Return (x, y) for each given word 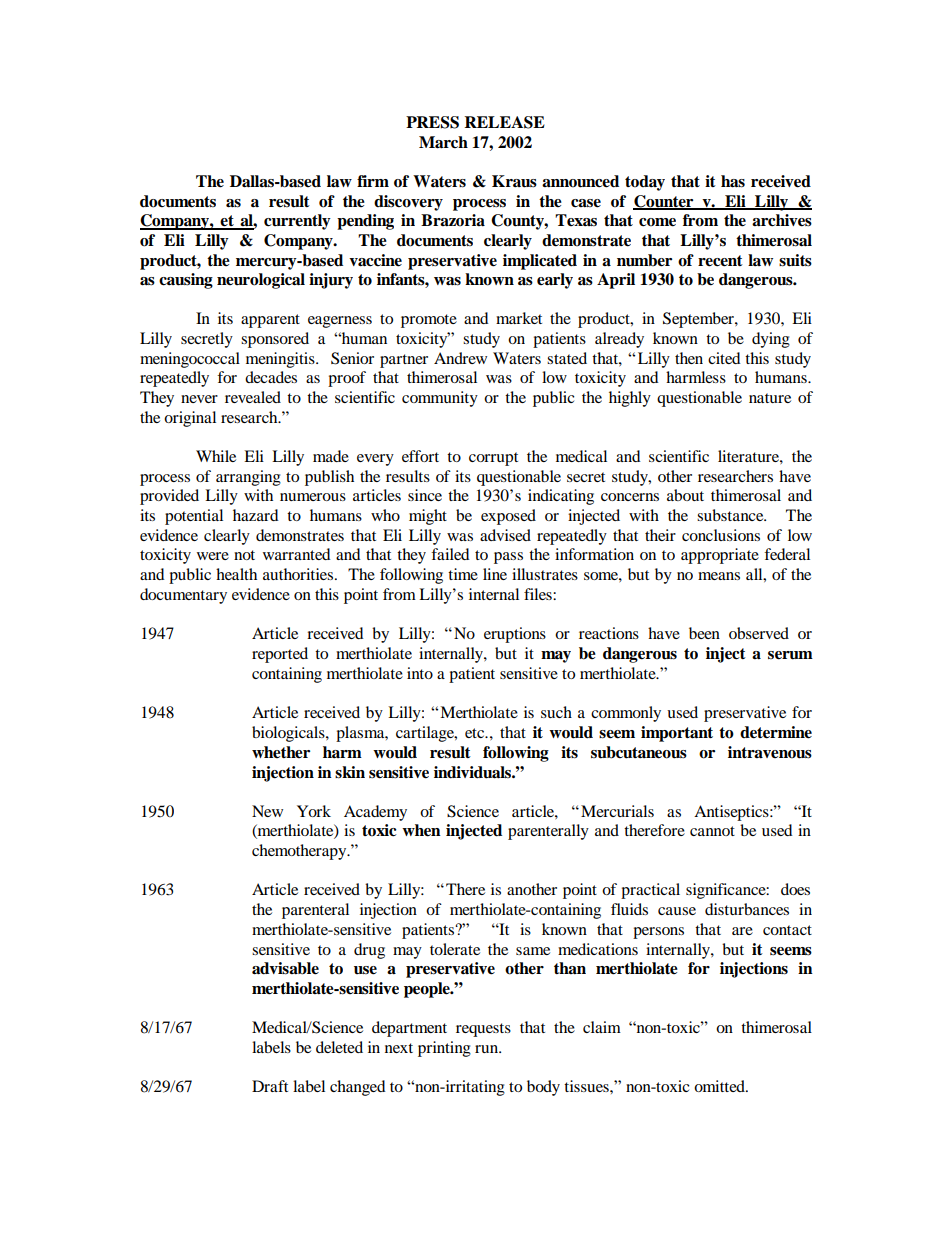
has (733, 181)
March (443, 142)
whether (281, 752)
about (685, 495)
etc (476, 733)
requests (483, 1030)
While (216, 456)
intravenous (770, 752)
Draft (270, 1086)
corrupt (493, 459)
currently (297, 222)
